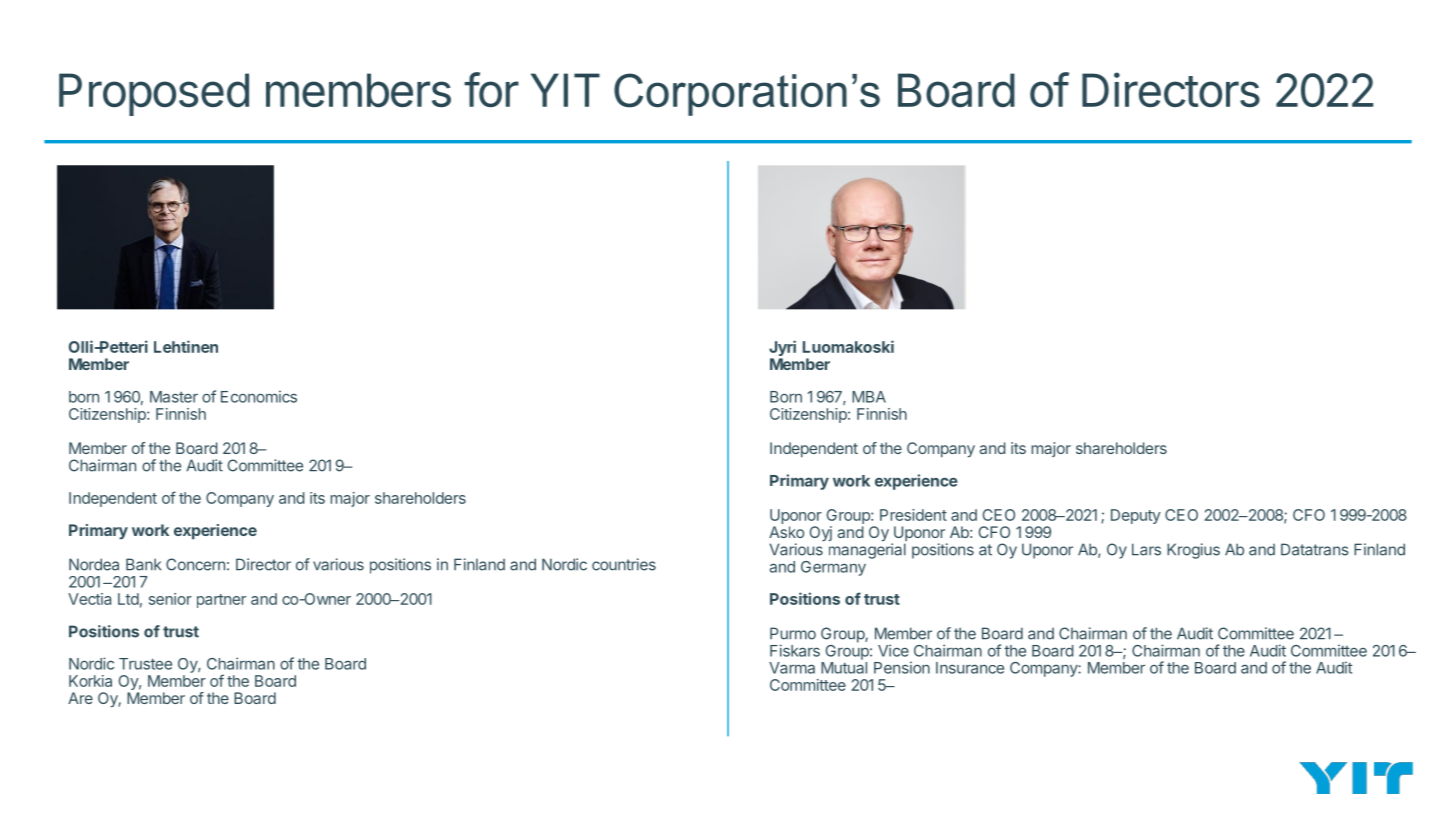 Image resolution: width=1456 pixels, height=819 pixels. What do you see at coordinates (221, 601) in the image?
I see `partner` at bounding box center [221, 601].
